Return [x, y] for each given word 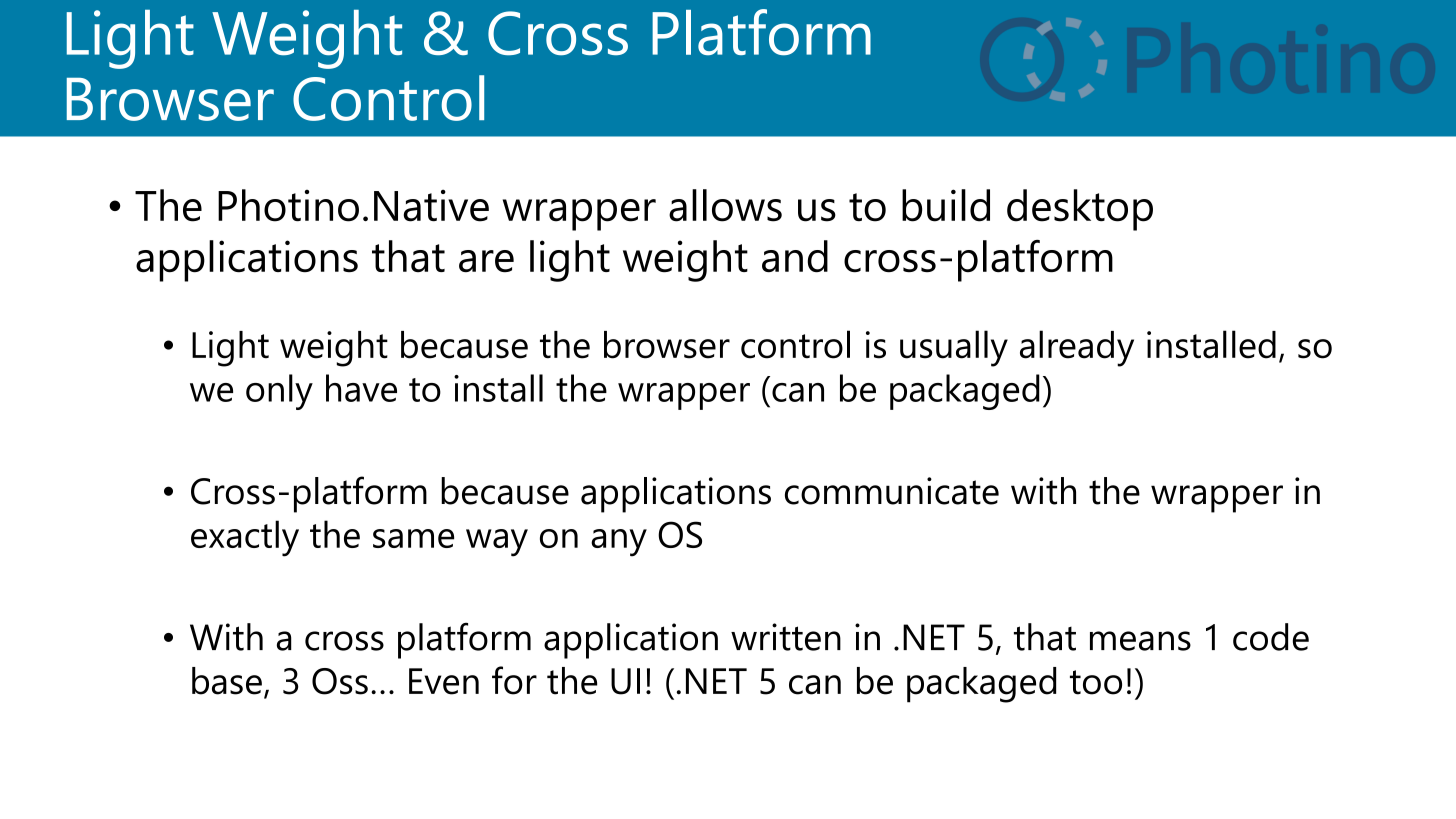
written [786, 637]
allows [725, 205]
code [1271, 637]
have [361, 388]
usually [954, 348]
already [1077, 348]
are [486, 261]
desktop [1080, 210]
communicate [892, 491]
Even [444, 681]
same [413, 538]
